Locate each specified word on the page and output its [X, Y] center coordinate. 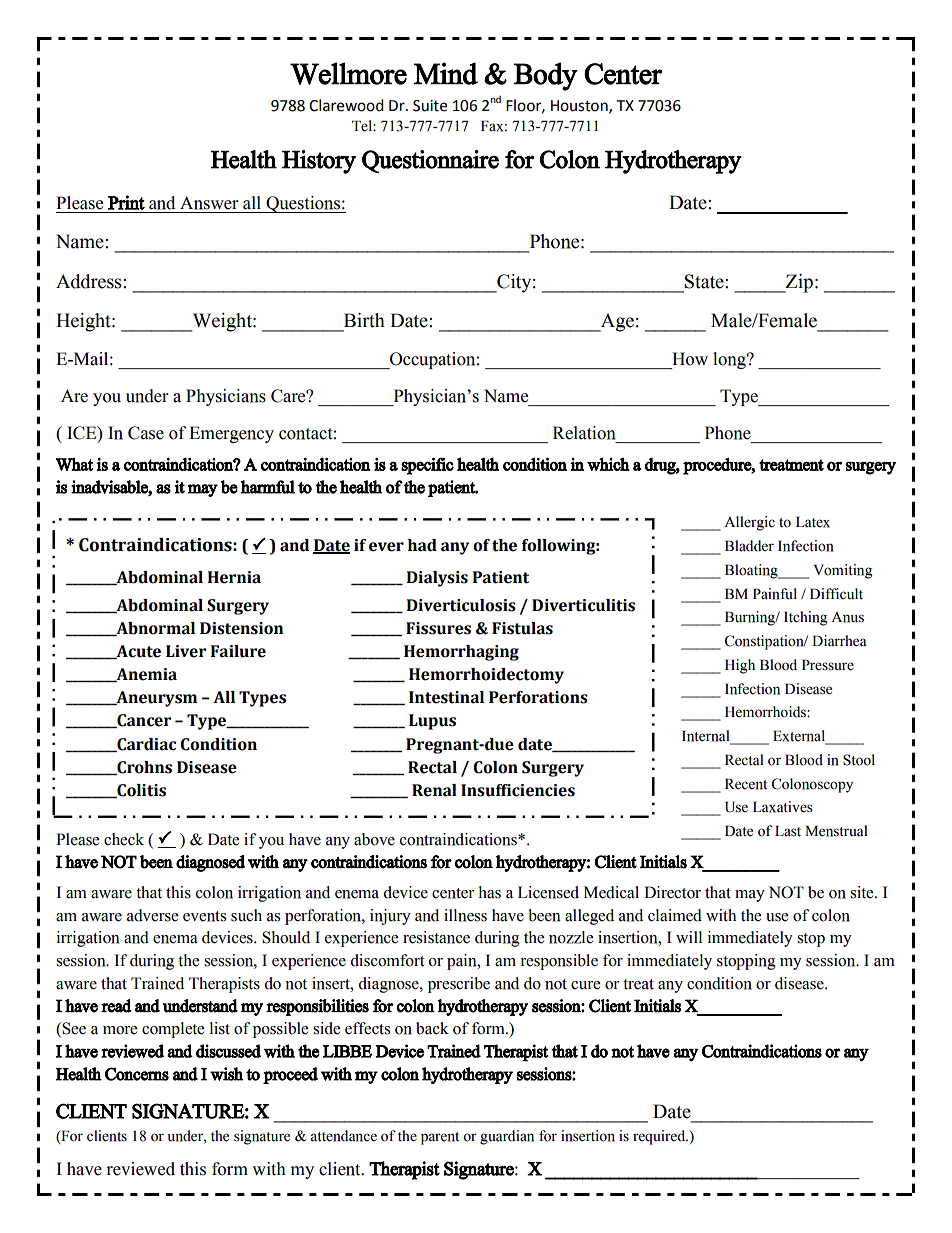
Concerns [137, 1074]
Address [90, 281]
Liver [186, 651]
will [689, 937]
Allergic [749, 523]
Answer [209, 203]
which [608, 464]
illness [465, 915]
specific [427, 466]
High [740, 666]
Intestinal [446, 697]
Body [546, 76]
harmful [268, 487]
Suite [430, 106]
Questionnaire [430, 161]
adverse [152, 915]
